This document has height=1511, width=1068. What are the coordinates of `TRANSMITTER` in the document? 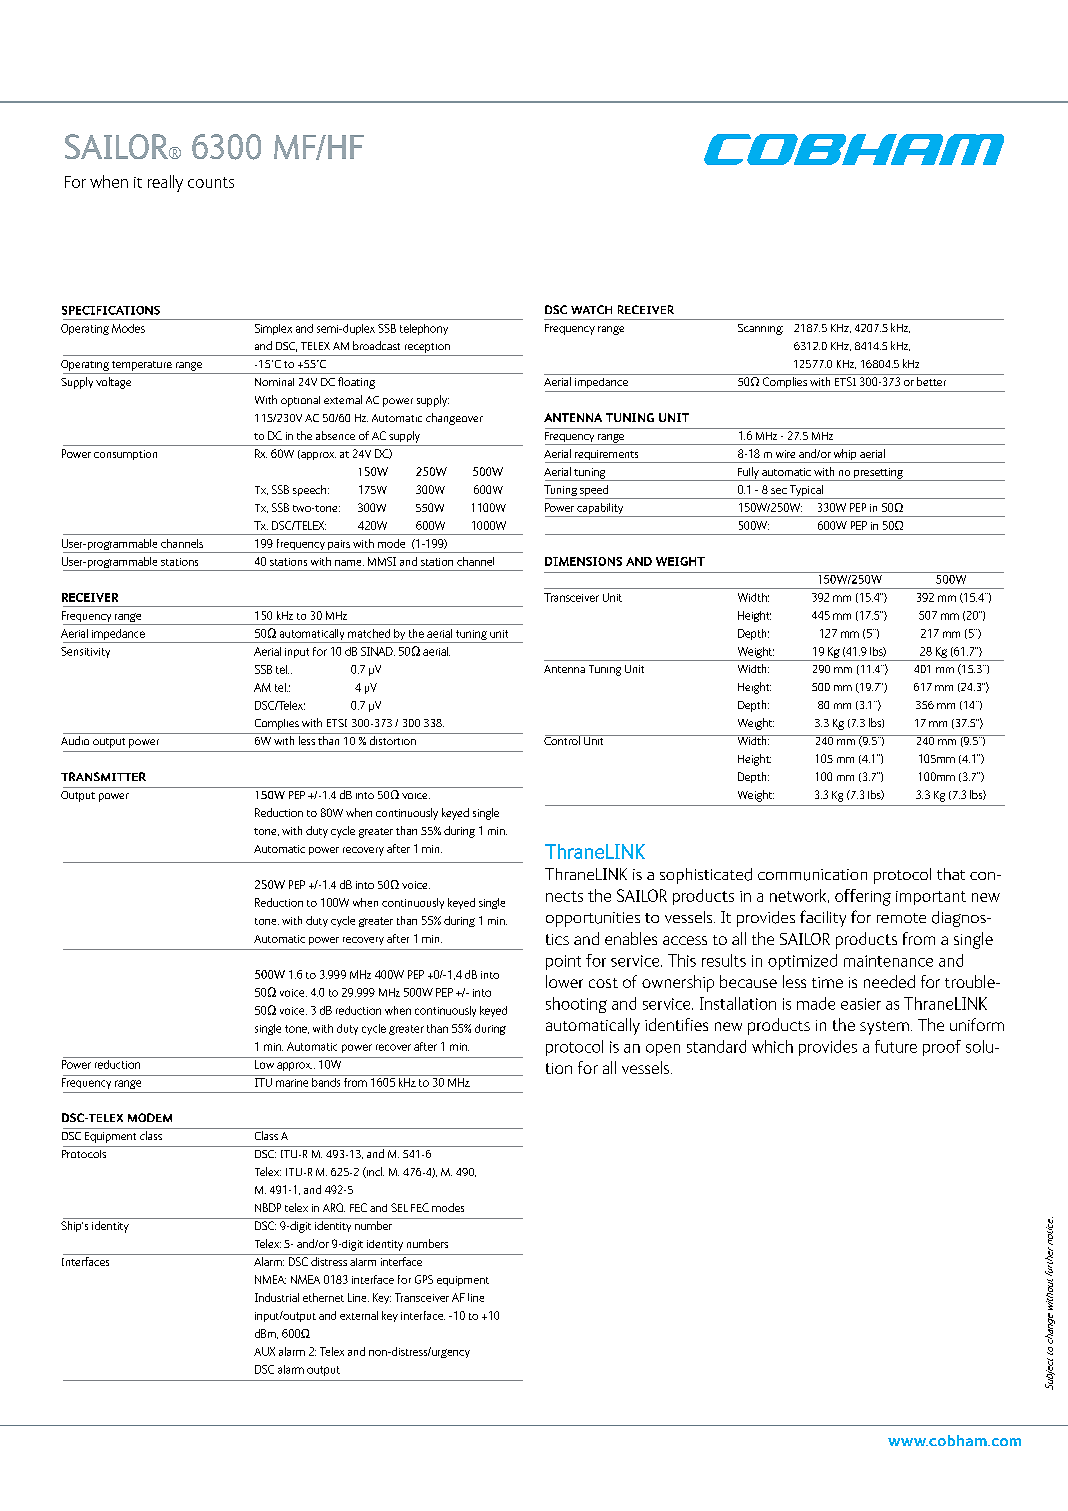 It's located at (103, 776).
